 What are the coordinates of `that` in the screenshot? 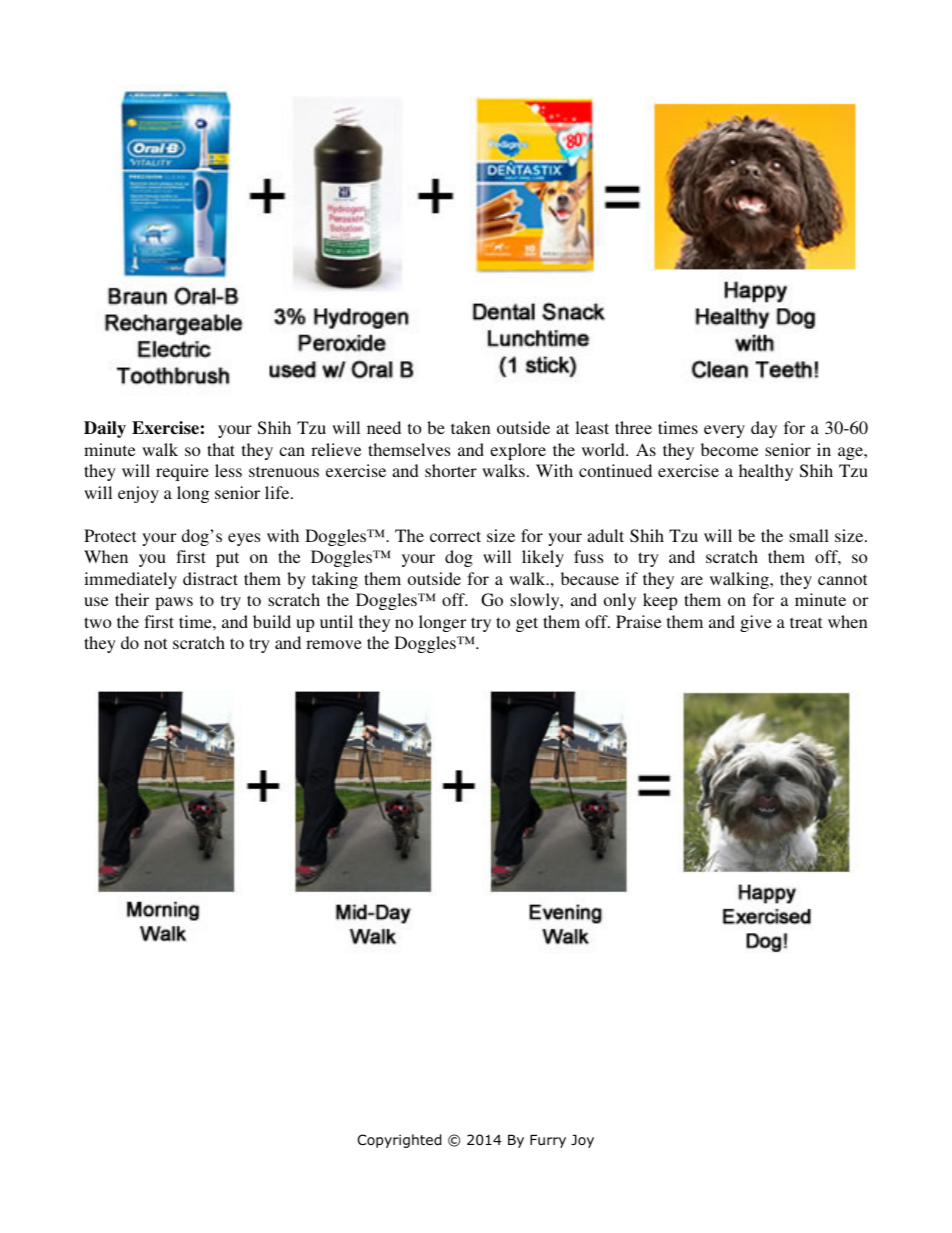 It's located at (221, 449).
